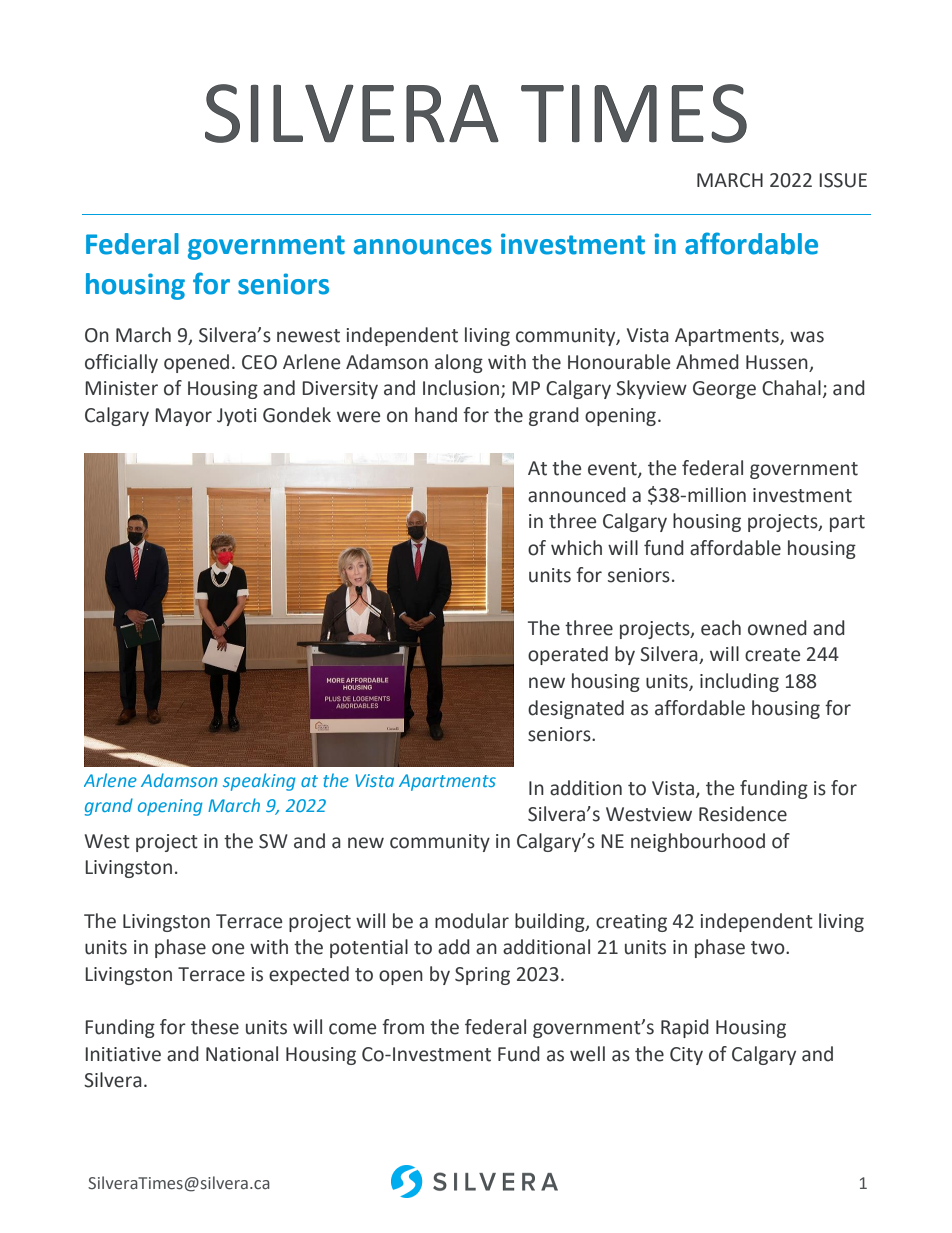 The width and height of the document is (952, 1233). What do you see at coordinates (843, 180) in the document?
I see `ISSUE` at bounding box center [843, 180].
